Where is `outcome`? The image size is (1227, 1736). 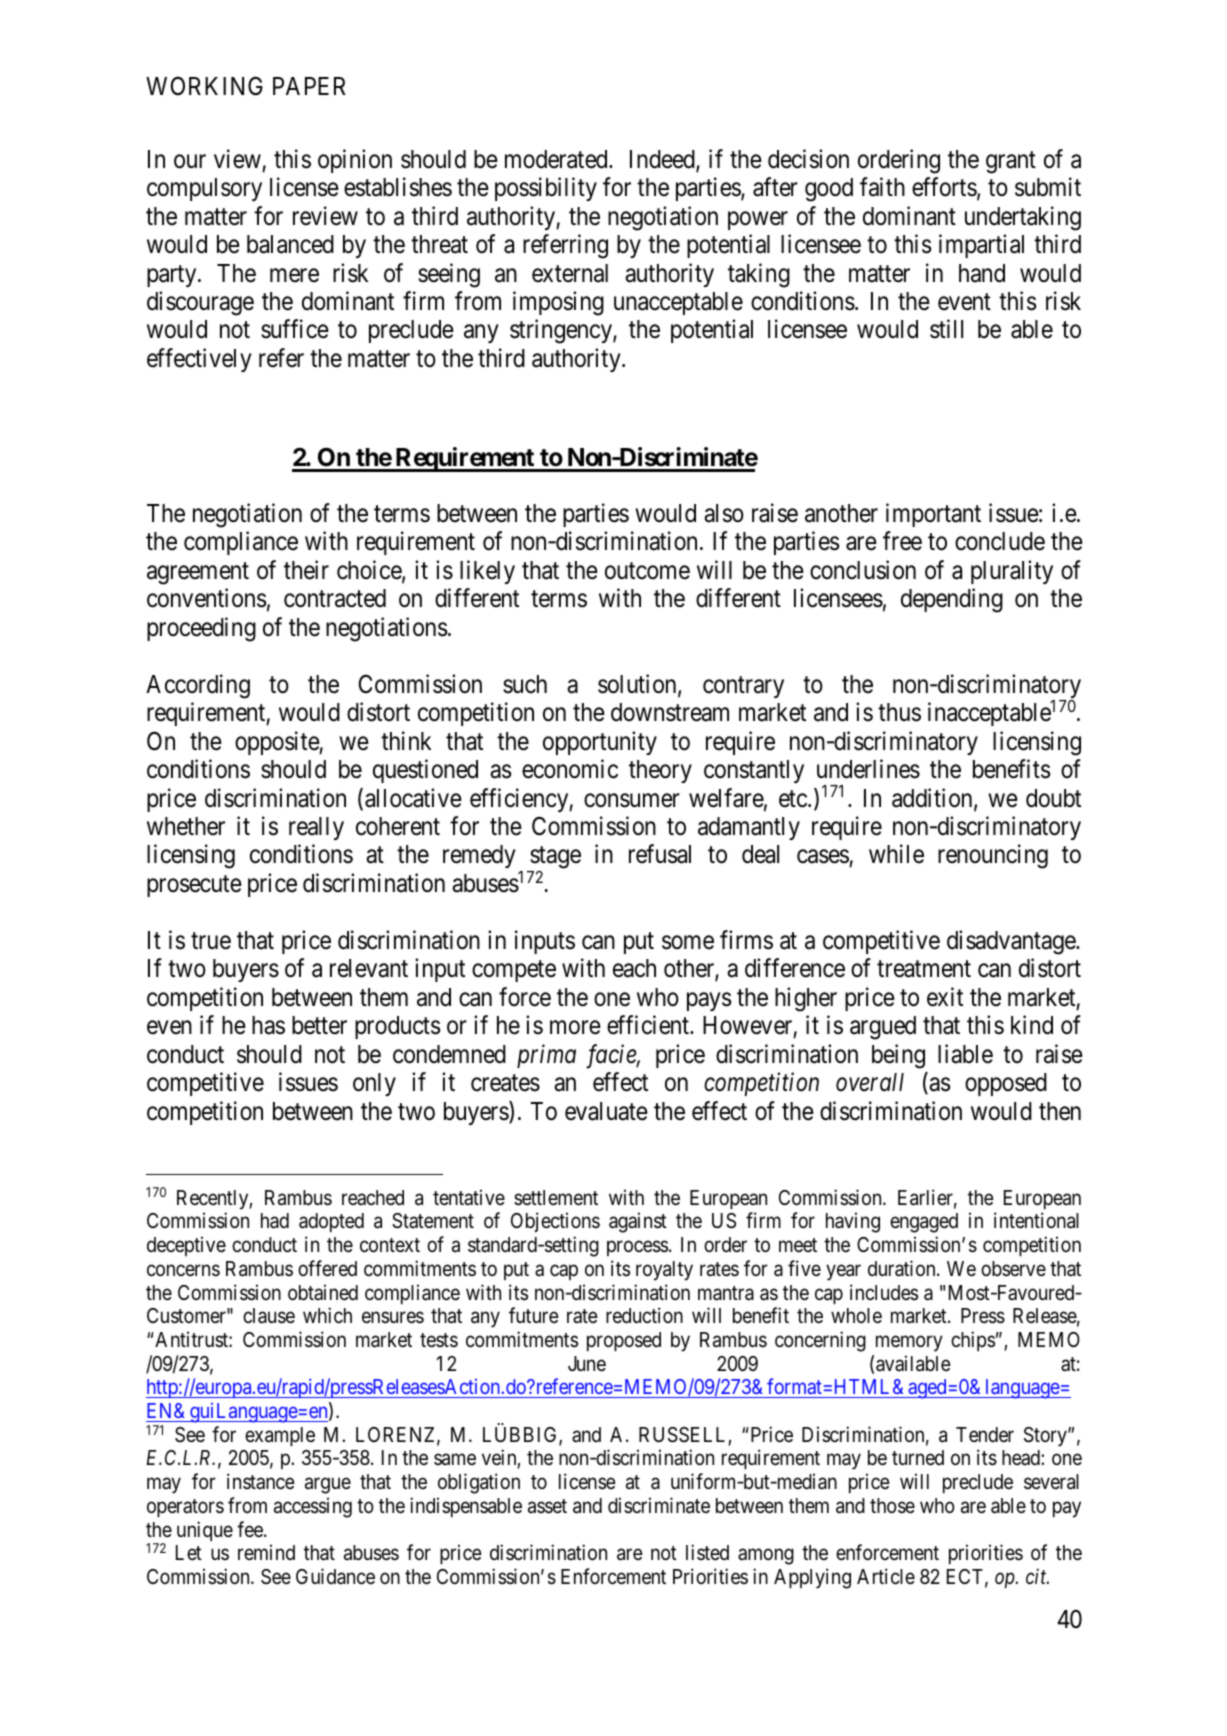
outcome is located at coordinates (647, 571).
